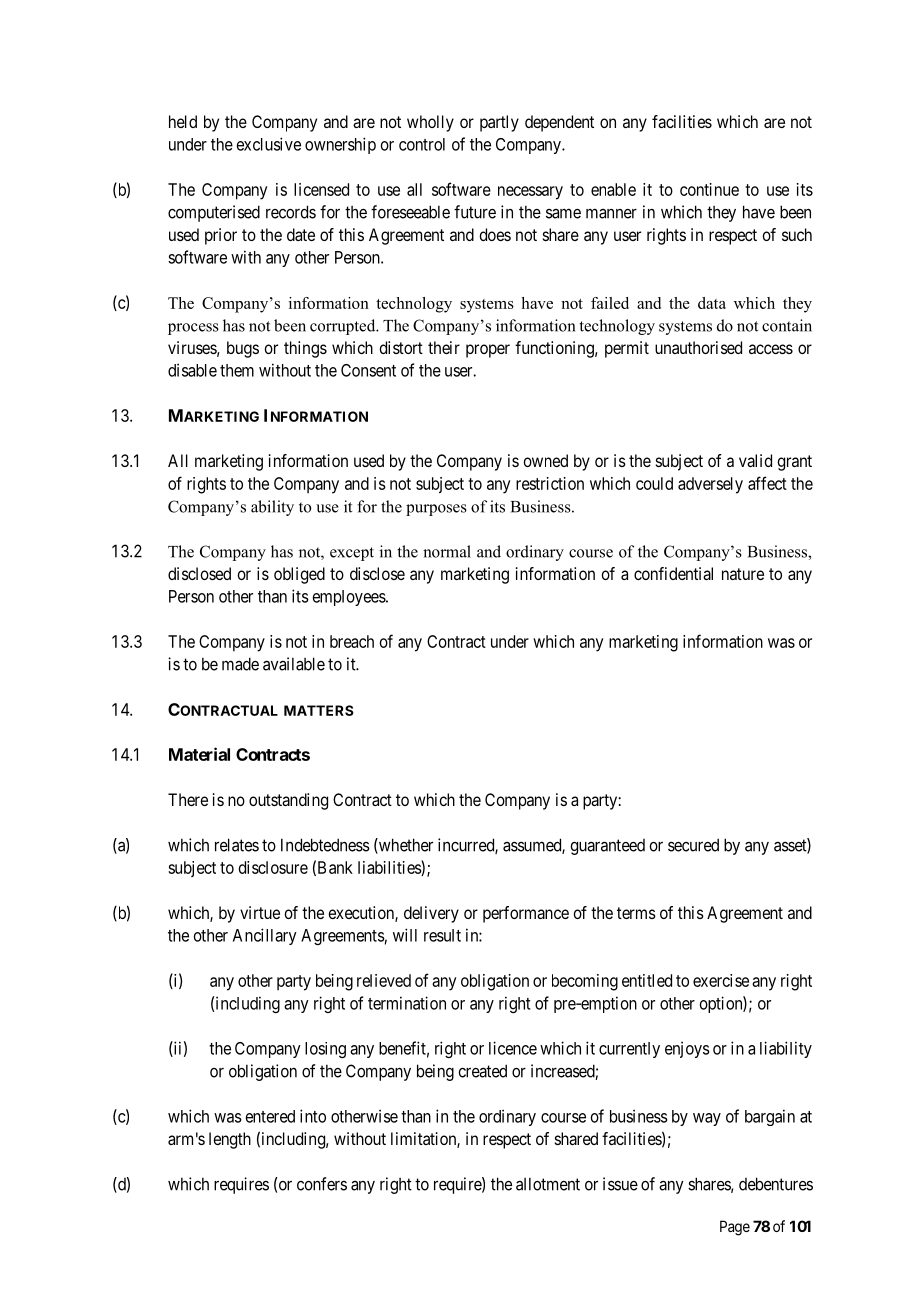 The width and height of the screenshot is (924, 1308). I want to click on purposes, so click(436, 510).
